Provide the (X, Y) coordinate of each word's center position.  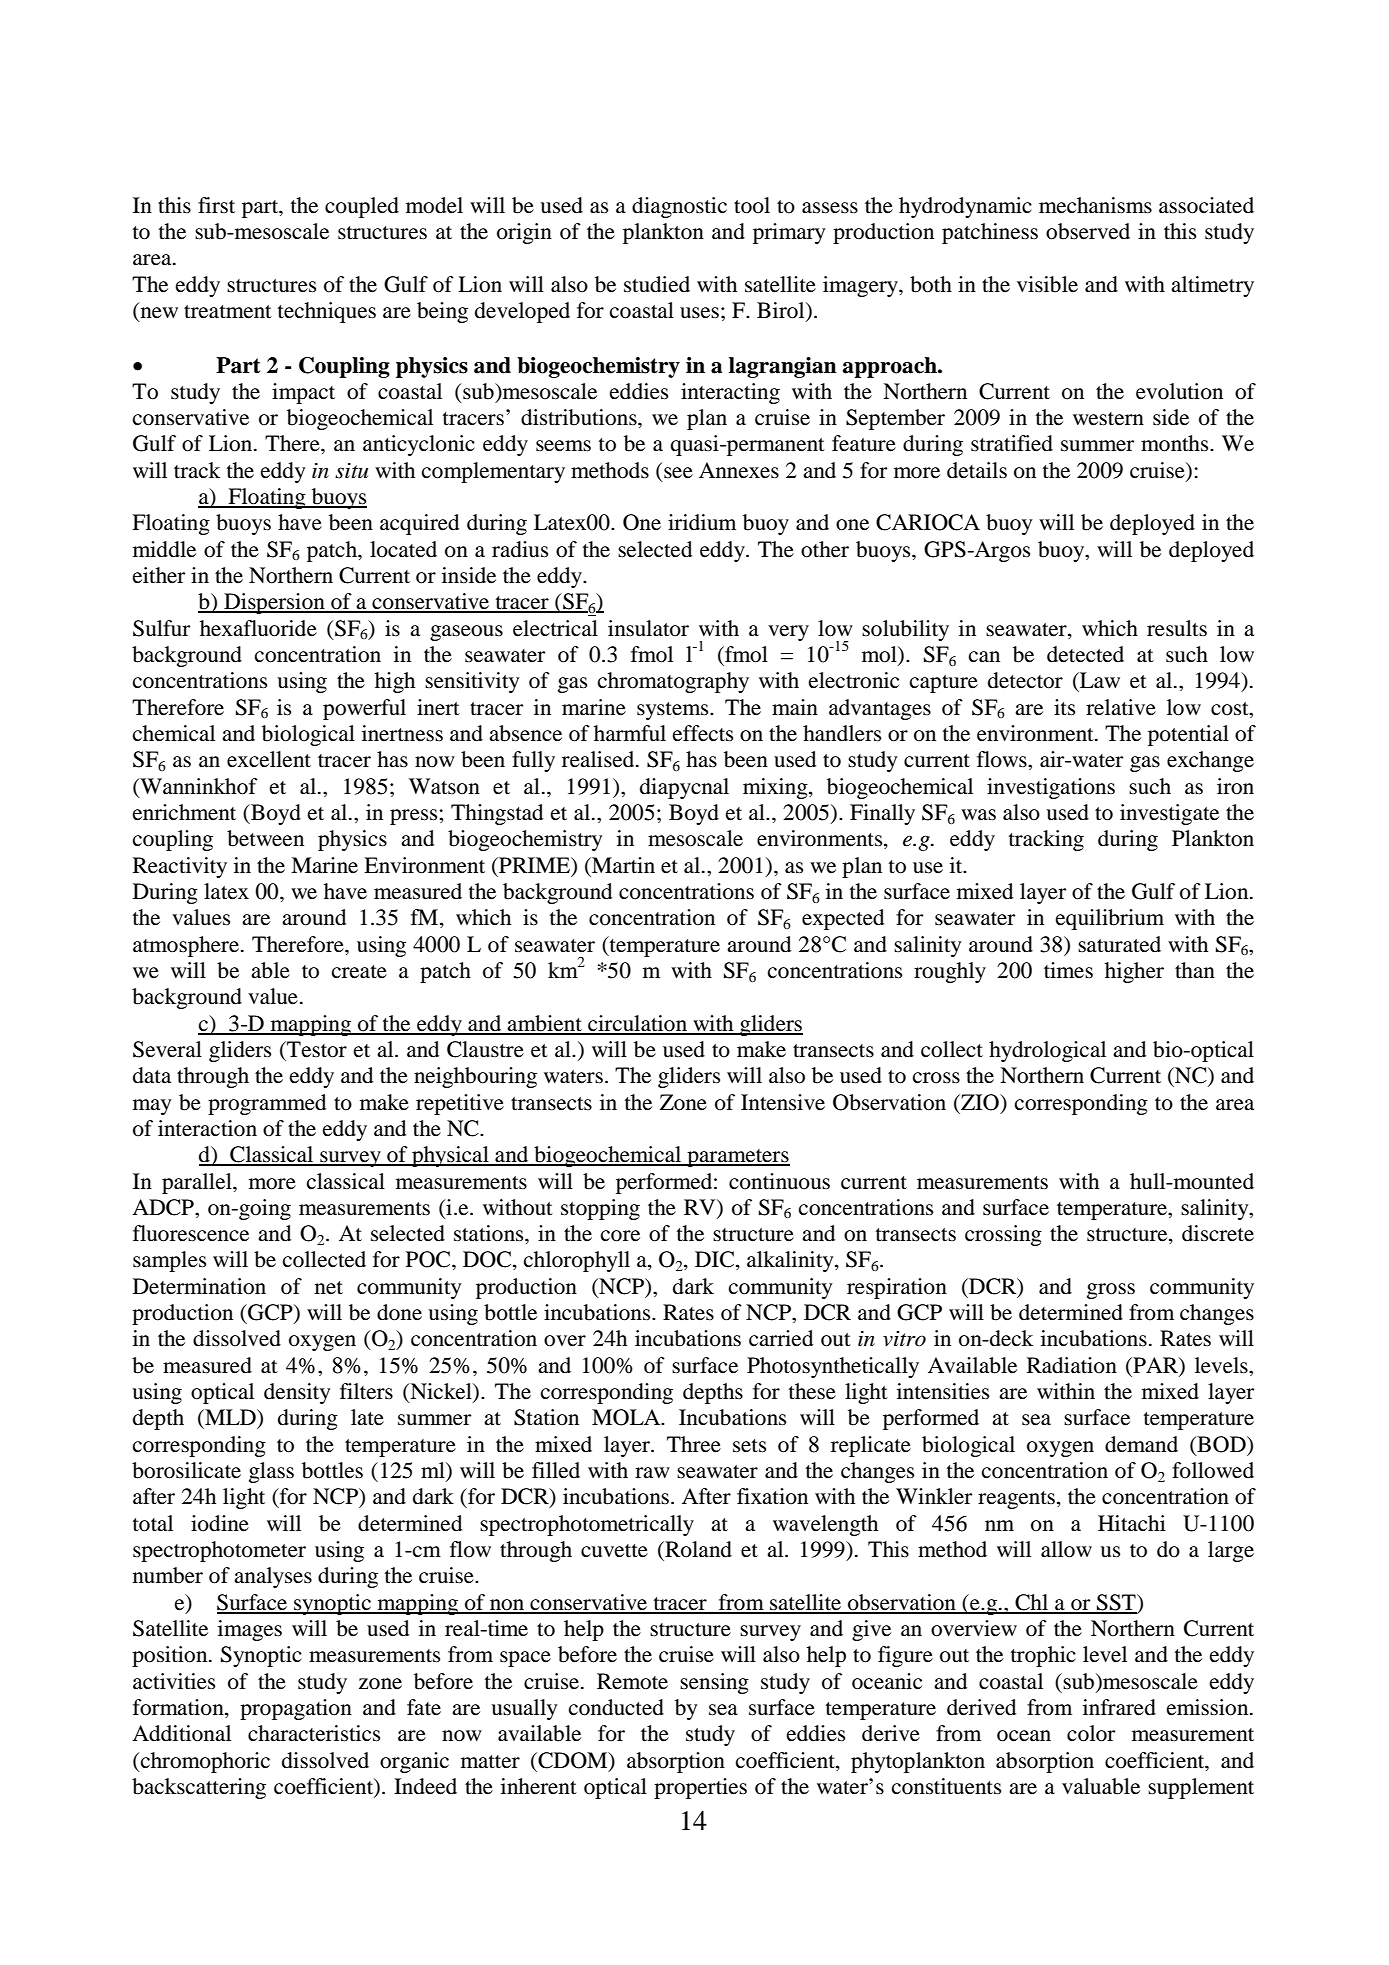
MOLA (627, 1417)
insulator (648, 628)
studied (657, 284)
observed (1088, 231)
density (297, 1393)
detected (1085, 654)
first (216, 205)
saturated (1119, 944)
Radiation (1072, 1365)
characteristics (314, 1733)
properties (700, 1788)
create (359, 972)
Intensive (783, 1102)
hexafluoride (258, 628)
